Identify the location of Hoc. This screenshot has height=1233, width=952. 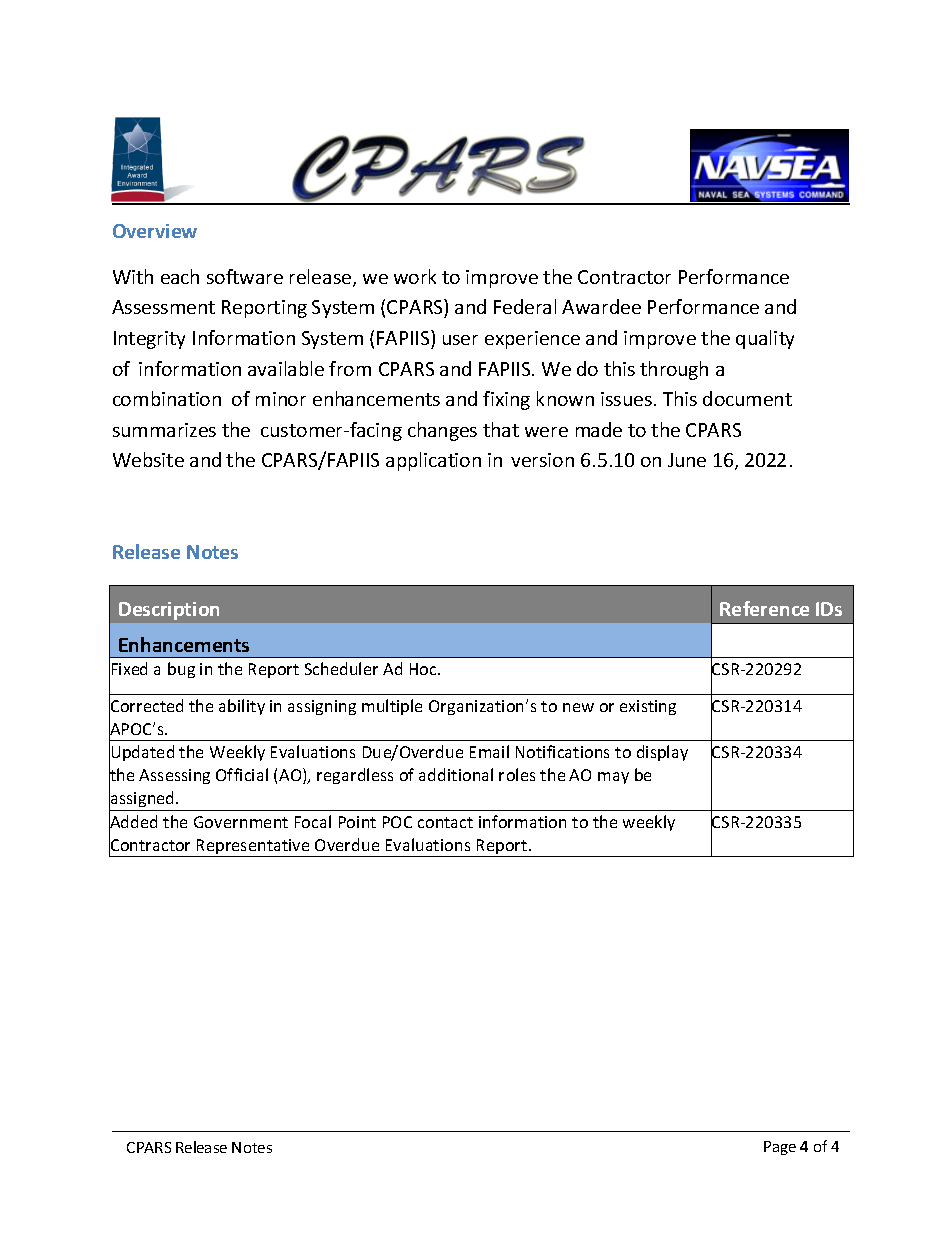
(424, 669).
